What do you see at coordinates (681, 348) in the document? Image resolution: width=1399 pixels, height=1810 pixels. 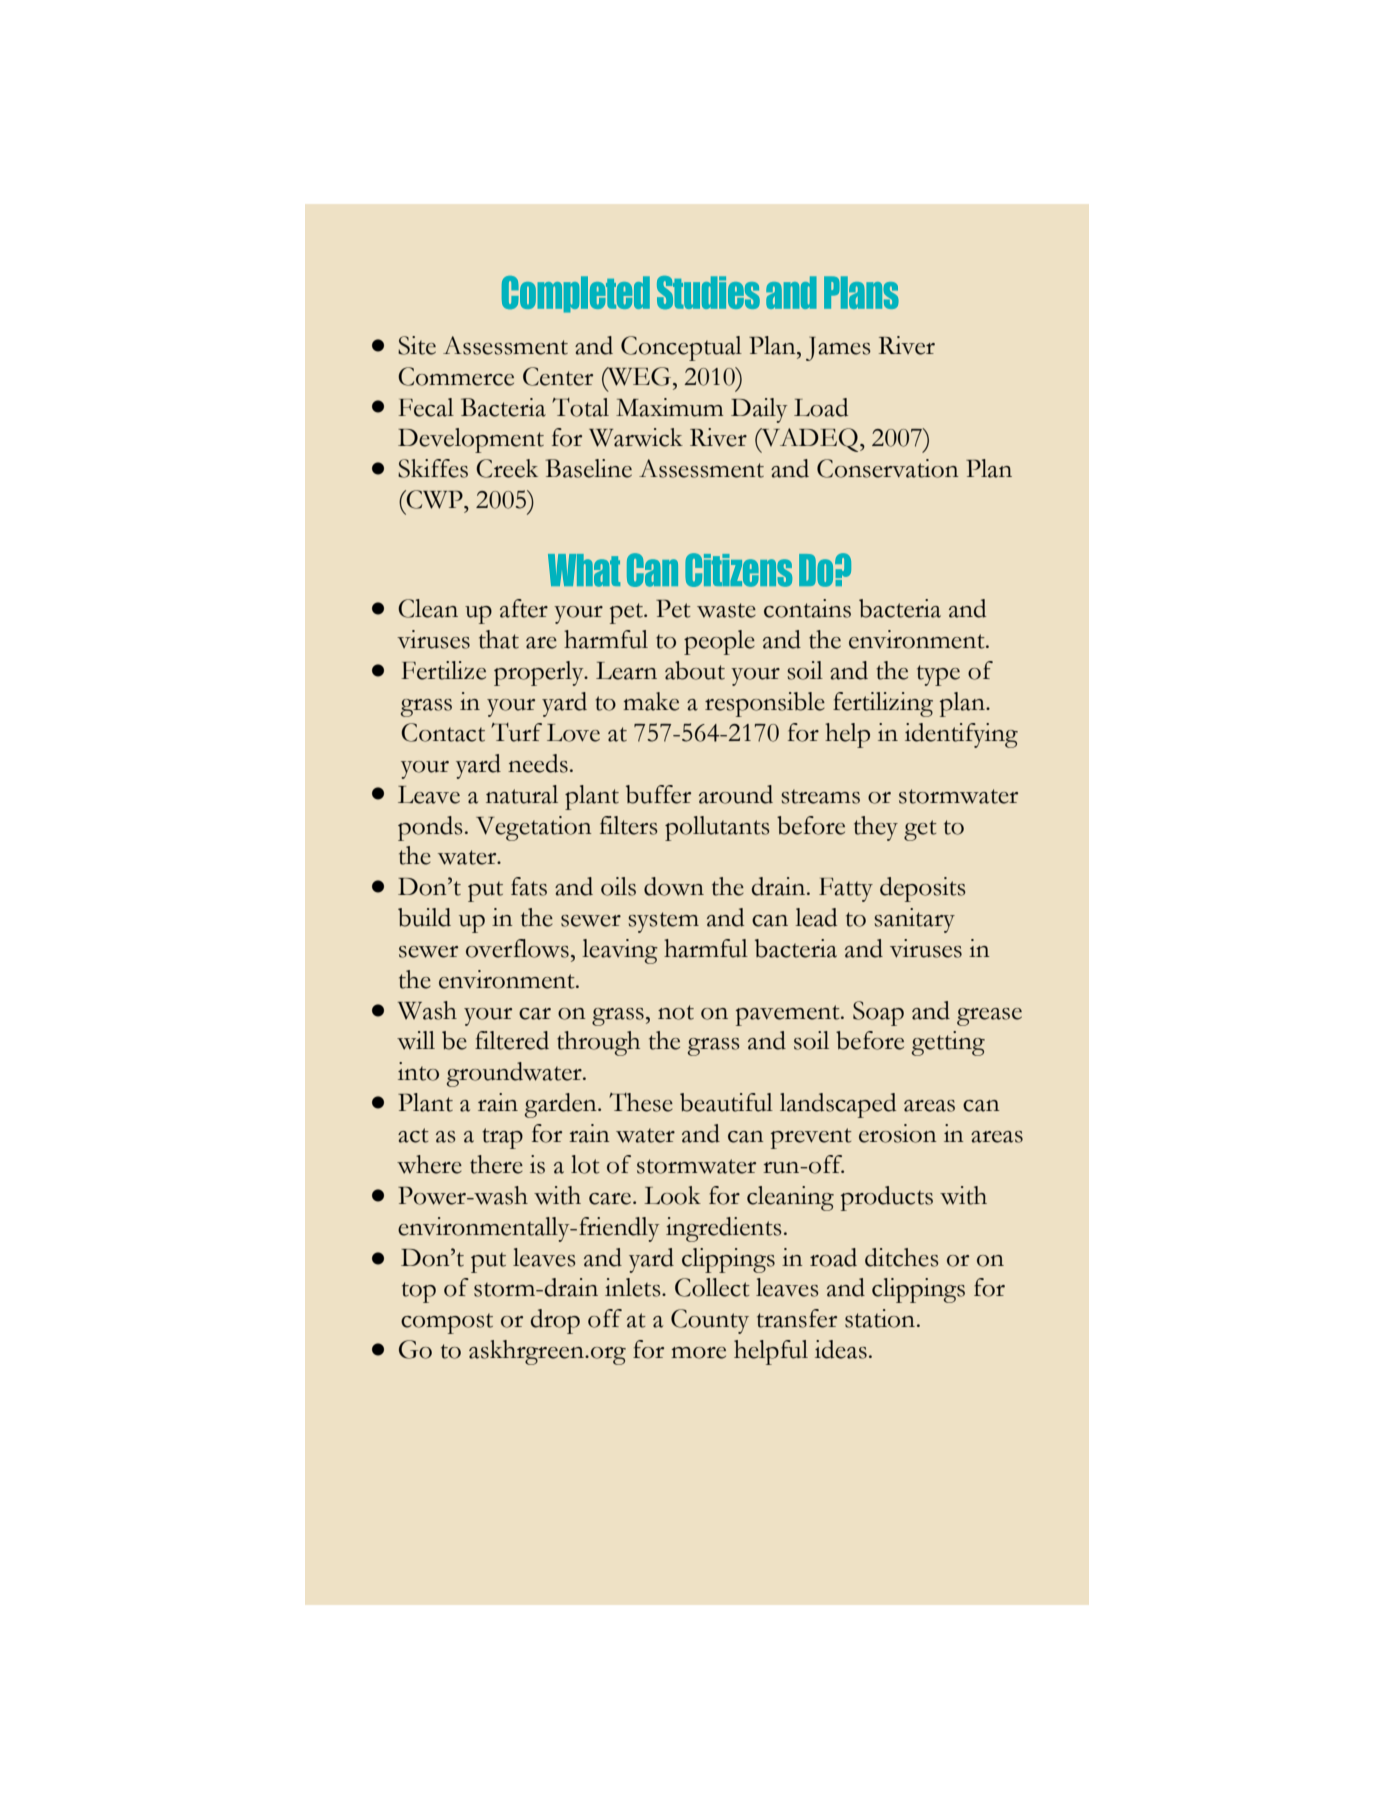 I see `Conceptual` at bounding box center [681, 348].
